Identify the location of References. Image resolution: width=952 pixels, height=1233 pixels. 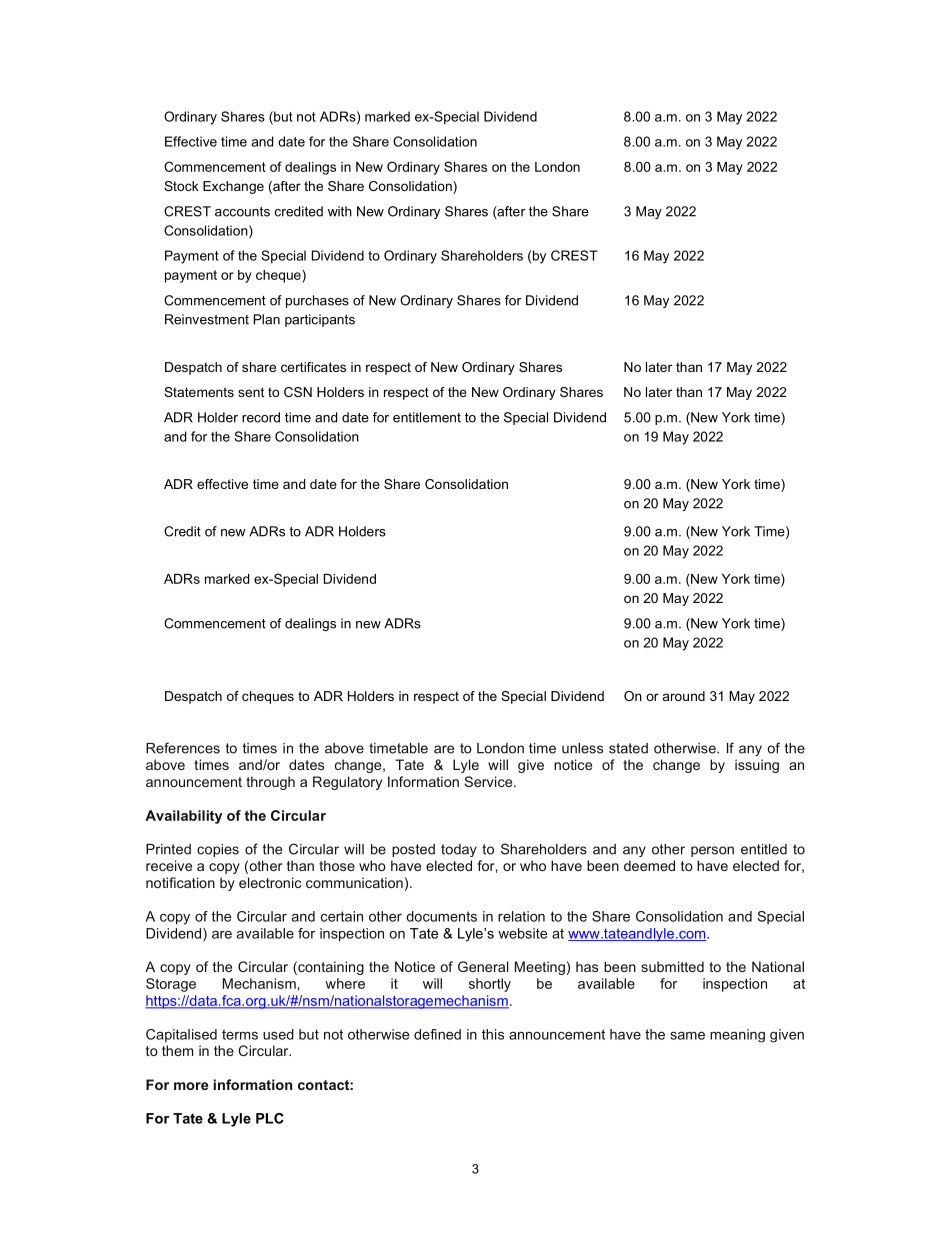
(183, 748).
